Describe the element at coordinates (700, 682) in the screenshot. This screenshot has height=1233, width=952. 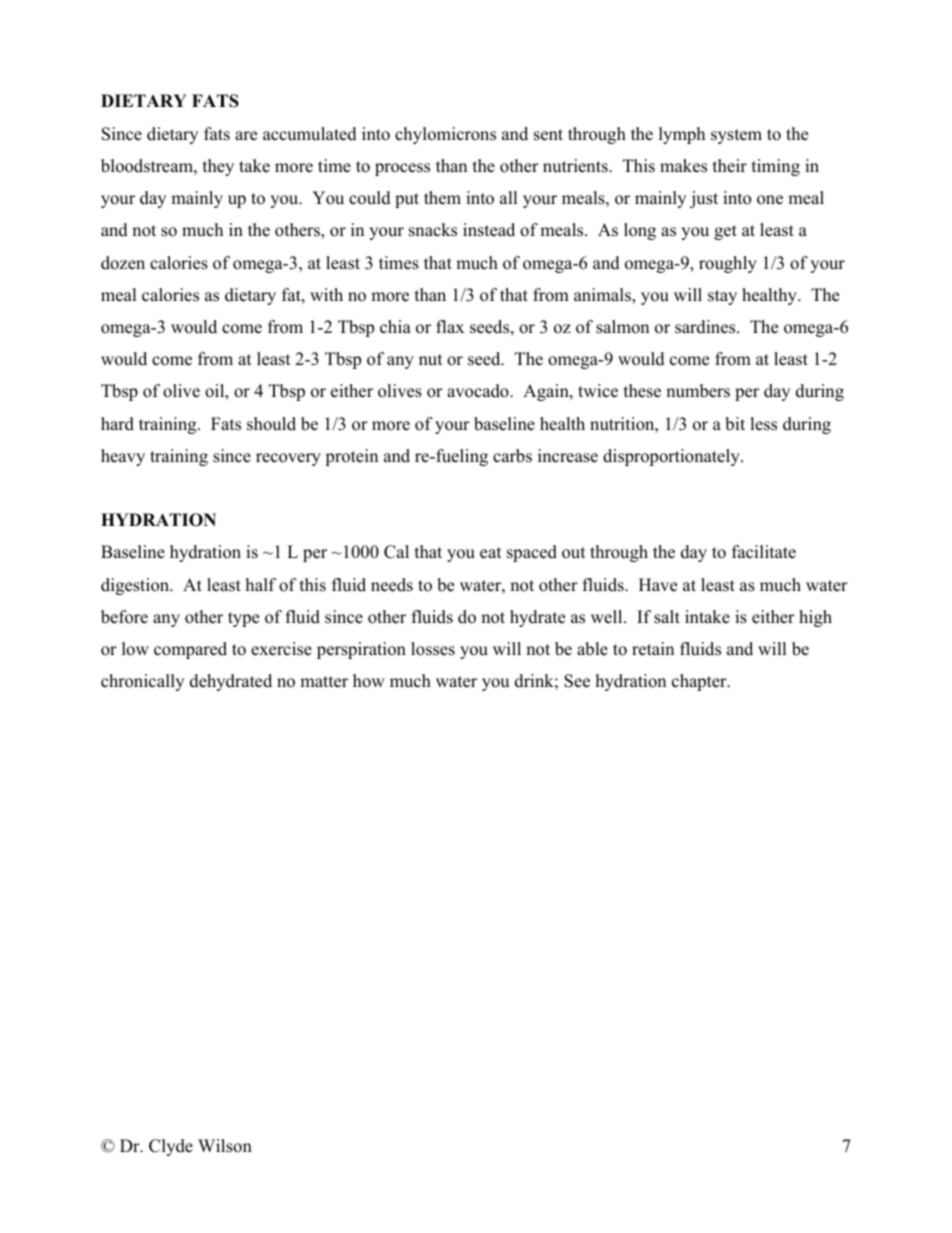
I see `chapter` at that location.
